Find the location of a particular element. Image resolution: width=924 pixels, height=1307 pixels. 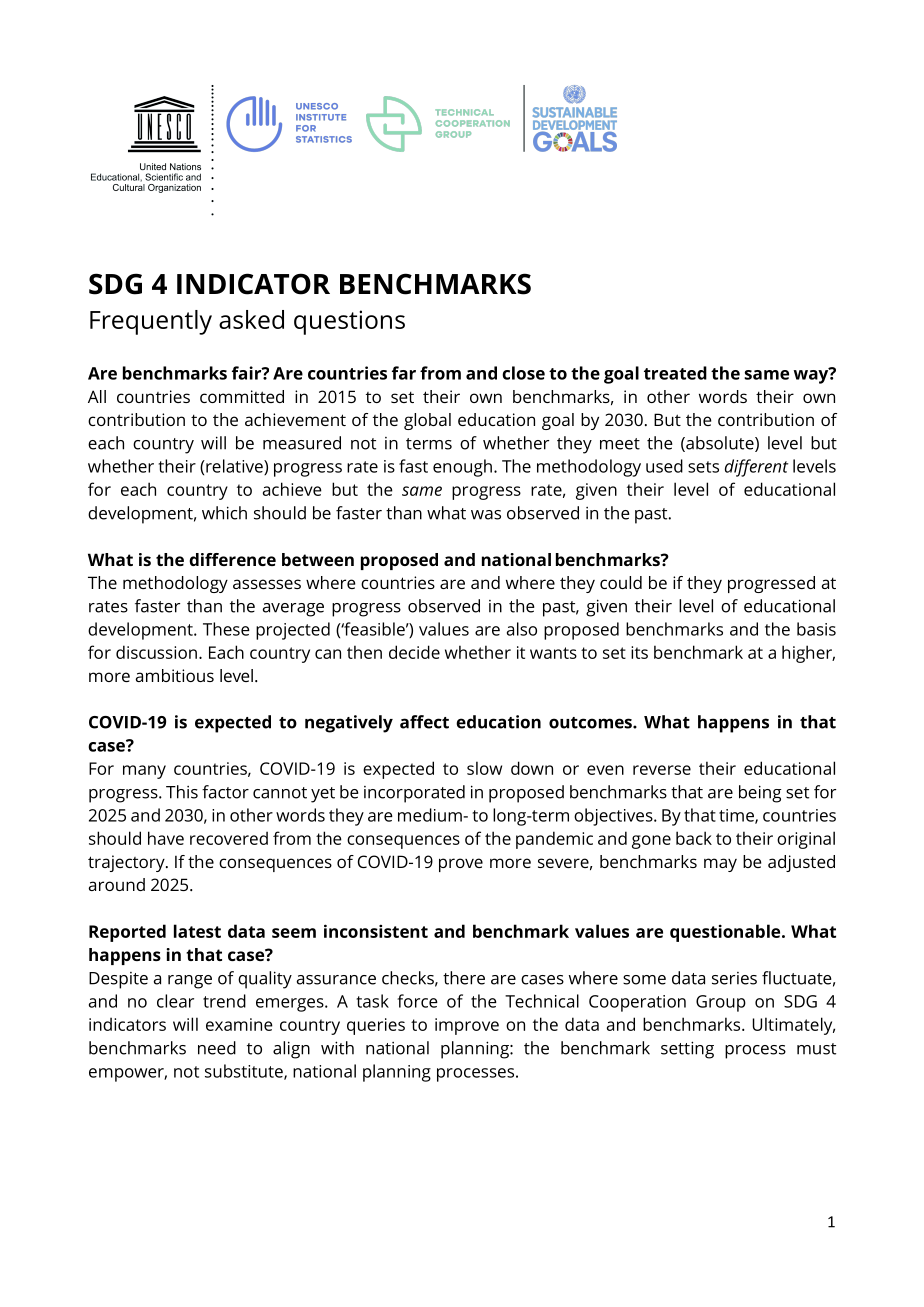

Group is located at coordinates (721, 1003).
